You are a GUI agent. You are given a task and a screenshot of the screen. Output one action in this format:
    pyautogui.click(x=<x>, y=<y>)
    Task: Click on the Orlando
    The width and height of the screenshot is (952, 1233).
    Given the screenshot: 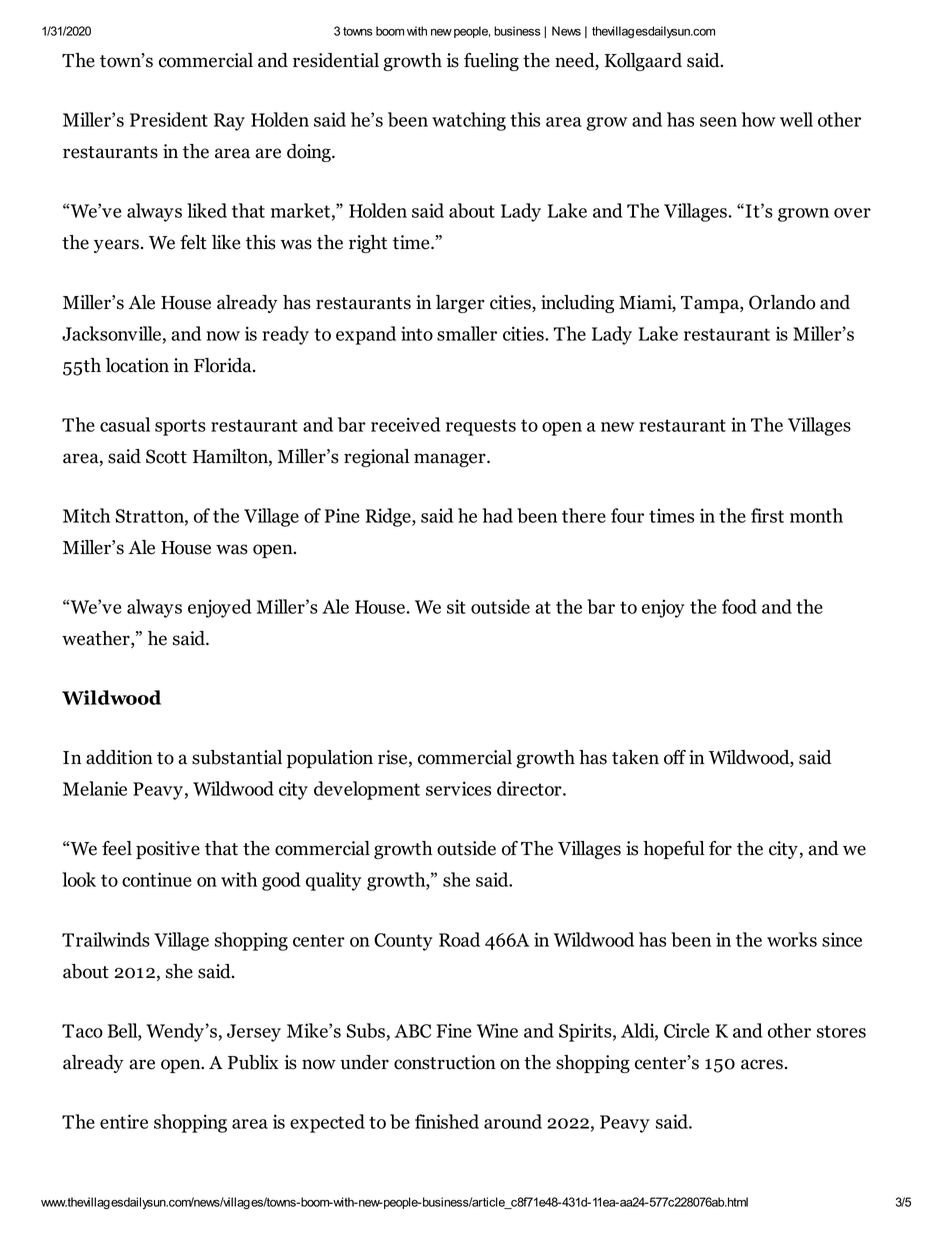 What is the action you would take?
    pyautogui.click(x=782, y=302)
